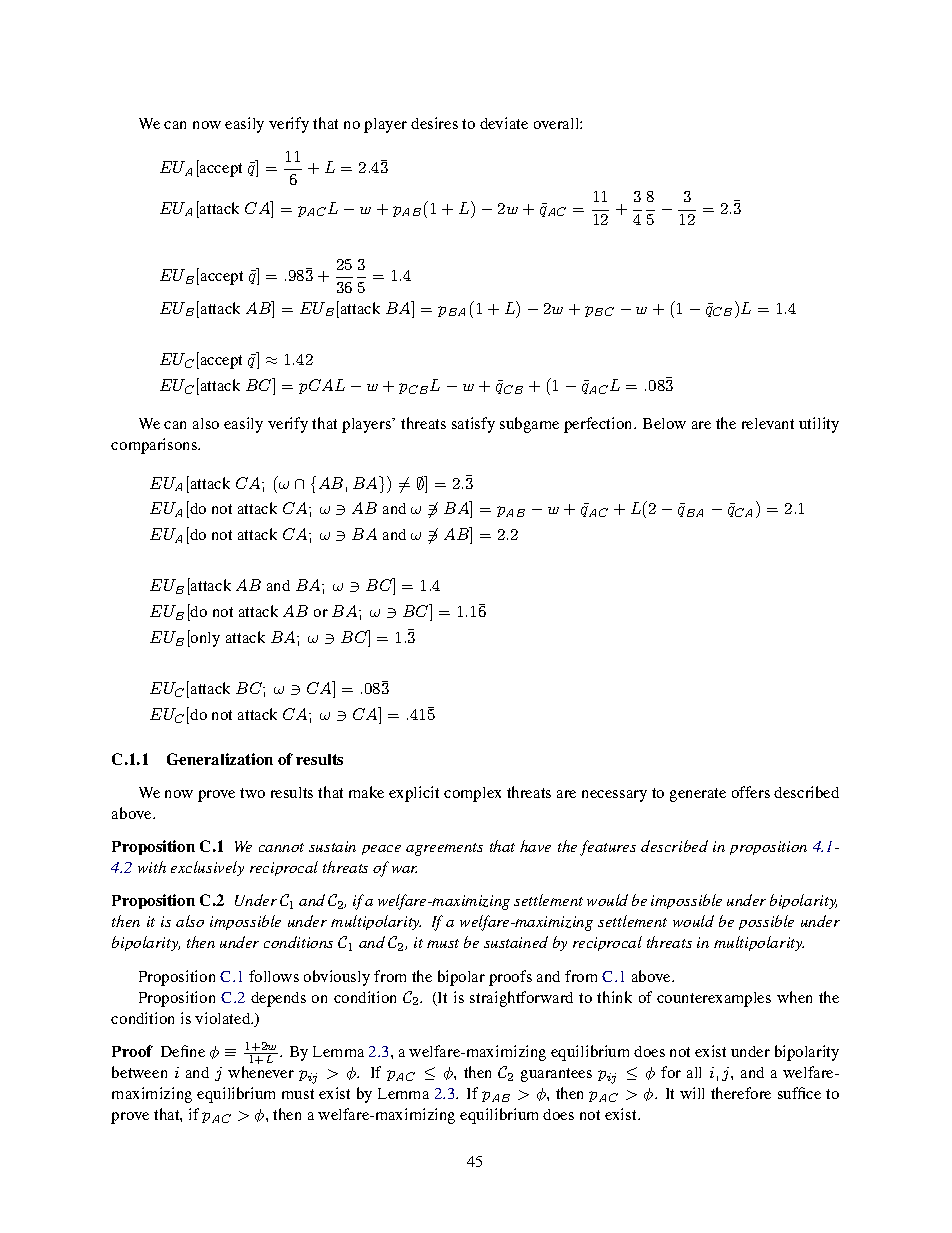 The width and height of the screenshot is (952, 1233). What do you see at coordinates (434, 123) in the screenshot?
I see `desires` at bounding box center [434, 123].
